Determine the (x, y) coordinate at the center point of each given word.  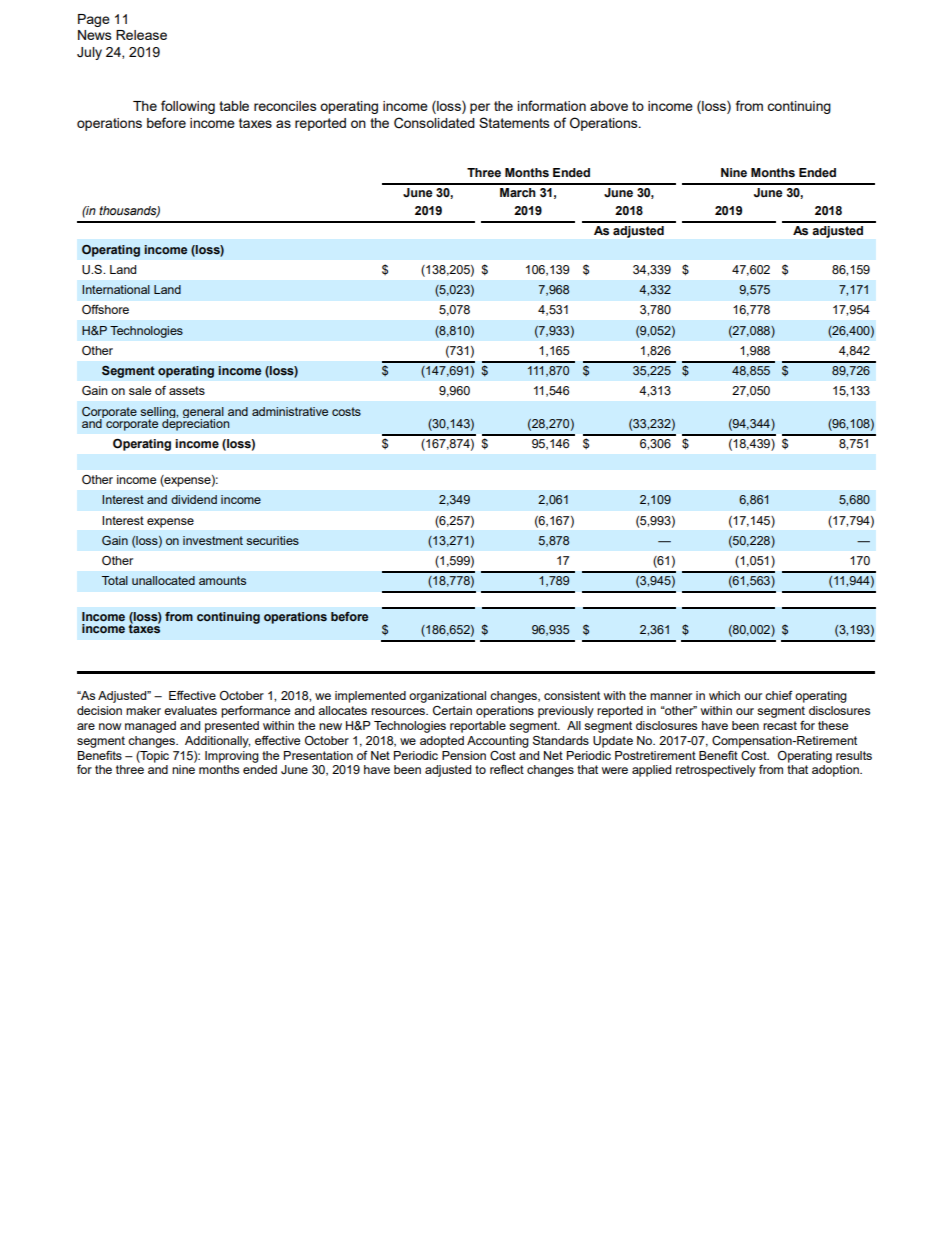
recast (780, 725)
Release (141, 35)
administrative (290, 411)
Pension (464, 755)
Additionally (217, 742)
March (518, 193)
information (552, 105)
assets (187, 390)
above (609, 106)
